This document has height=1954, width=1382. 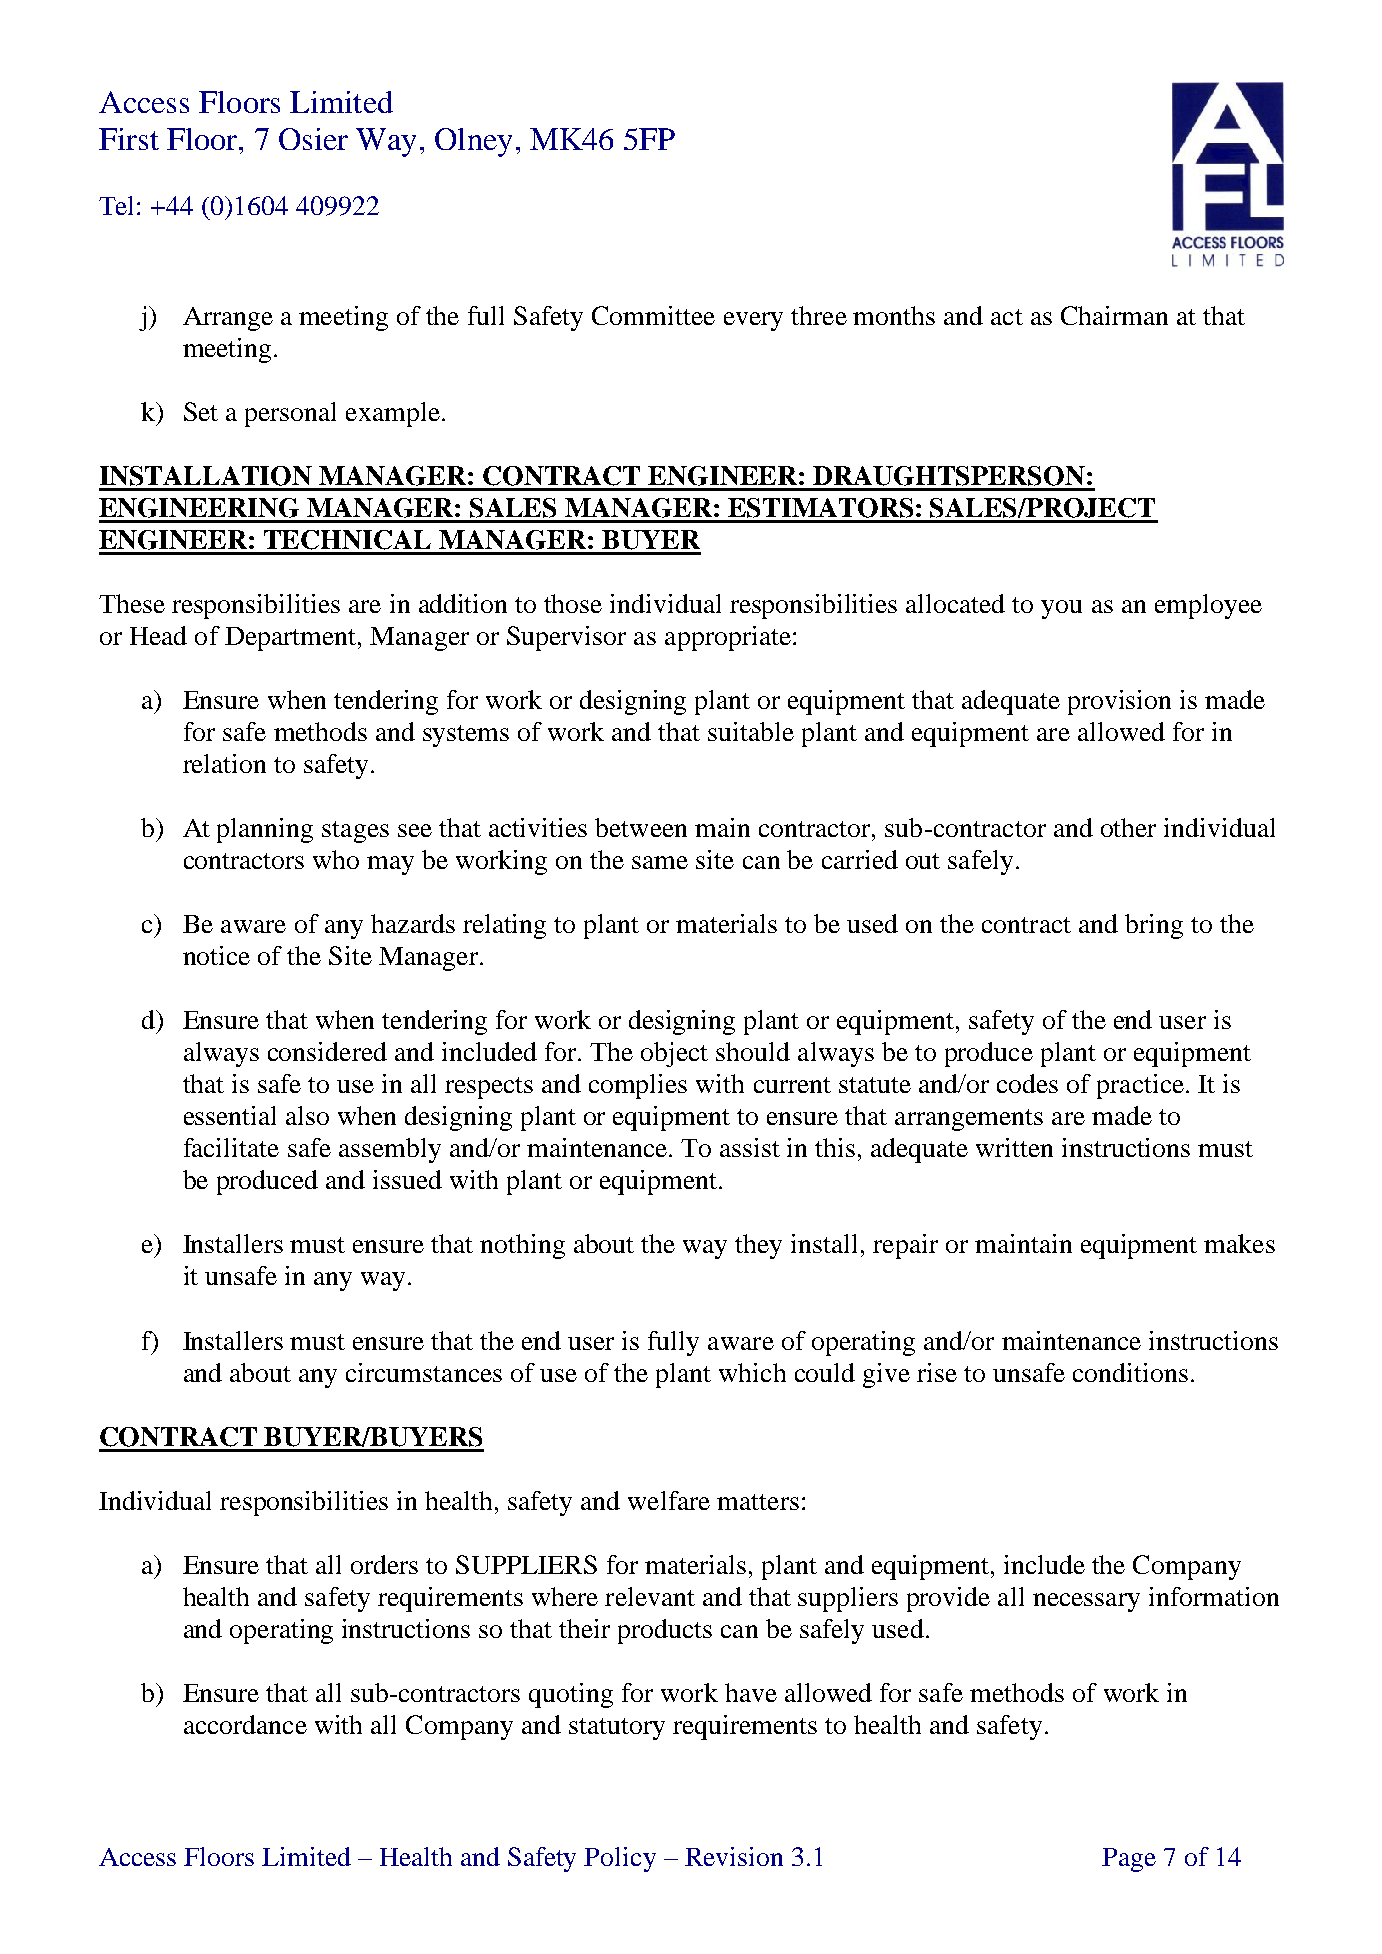 I want to click on Chairman, so click(x=1114, y=315).
